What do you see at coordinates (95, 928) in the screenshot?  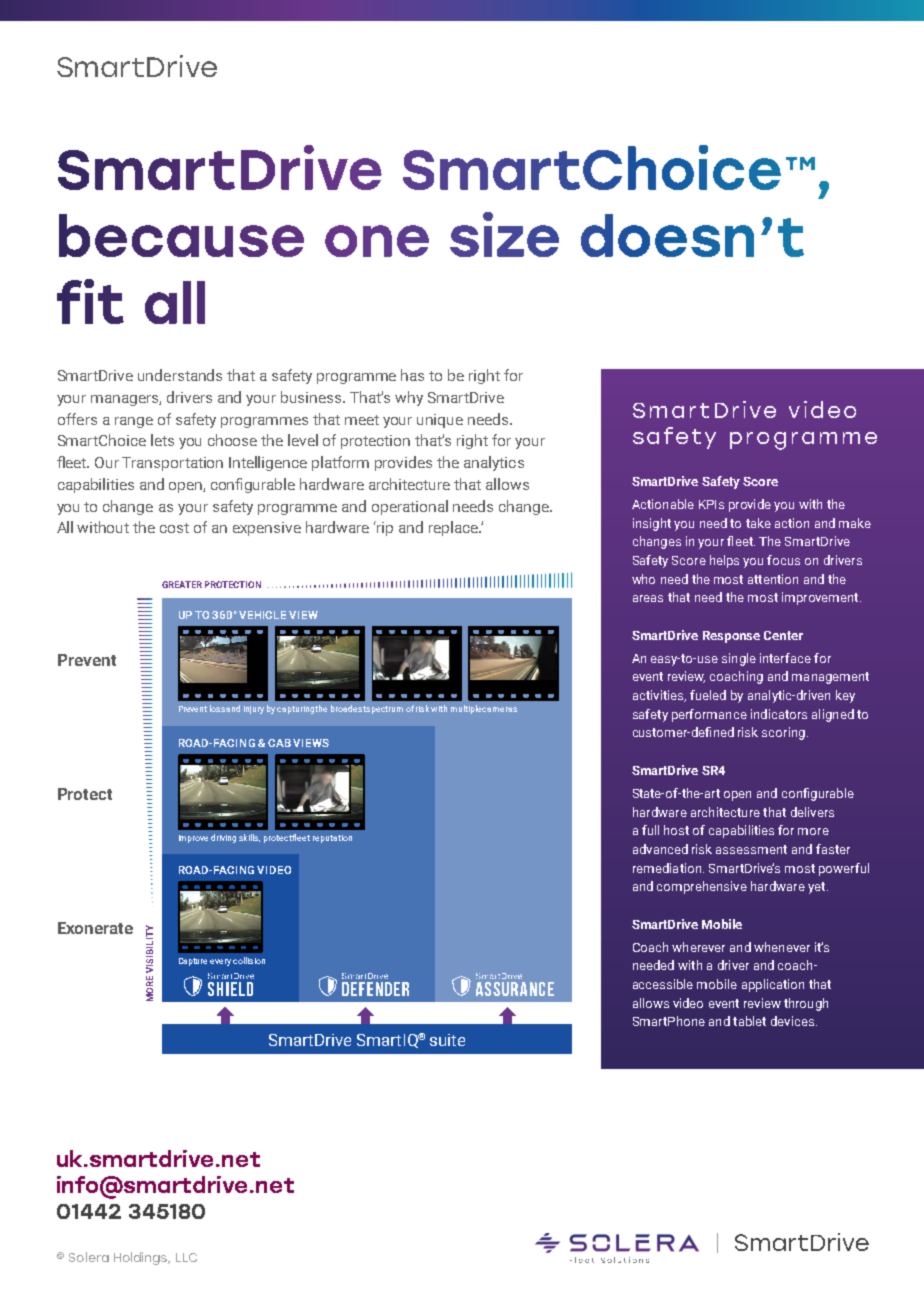 I see `Exonerate` at bounding box center [95, 928].
